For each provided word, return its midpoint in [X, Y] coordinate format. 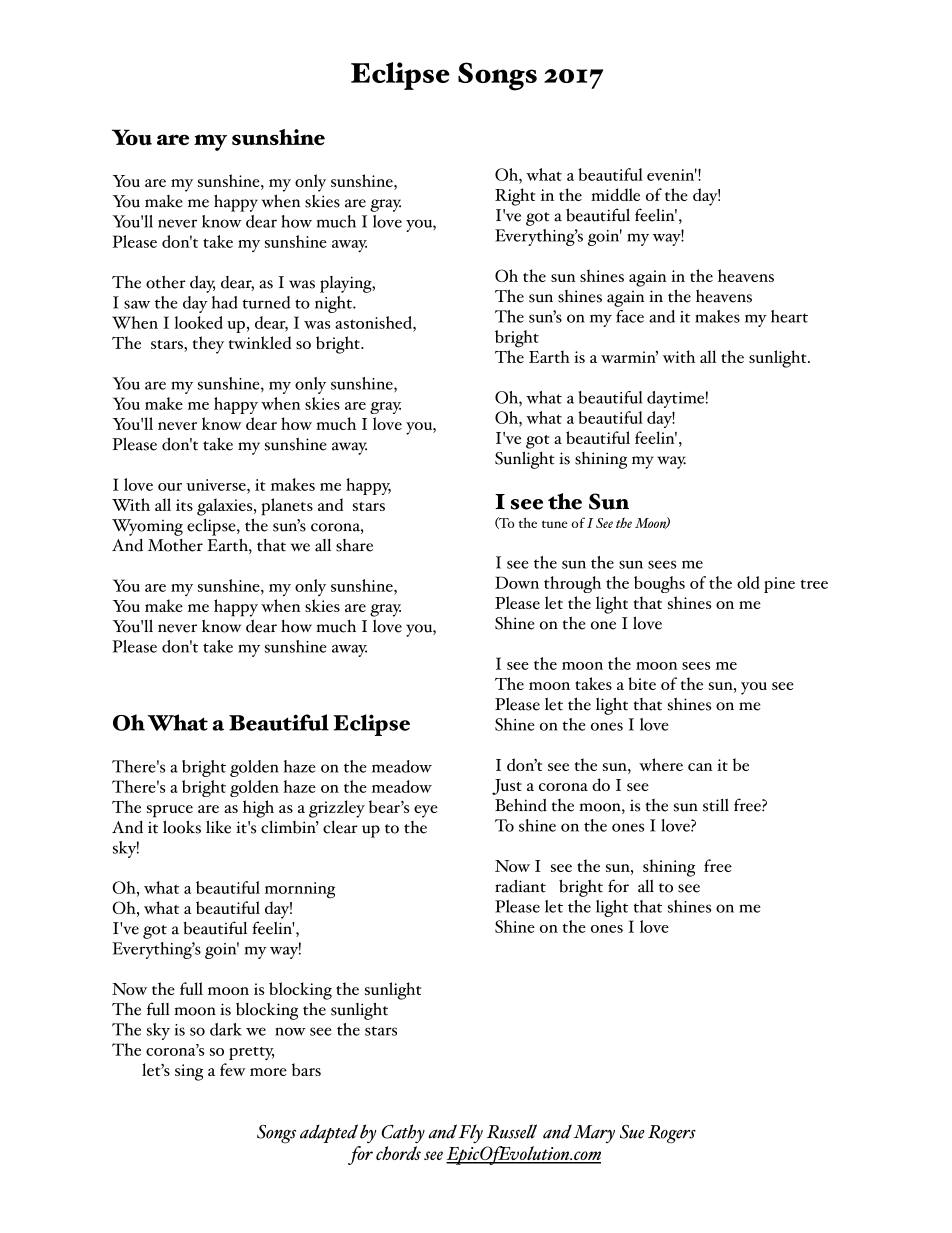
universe [217, 485]
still [716, 805]
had [225, 302]
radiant [520, 886]
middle [615, 194]
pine [779, 585]
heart [789, 316]
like [218, 827]
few [233, 1069]
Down [517, 582]
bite [642, 683]
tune [554, 524]
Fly [471, 1133]
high [258, 809]
